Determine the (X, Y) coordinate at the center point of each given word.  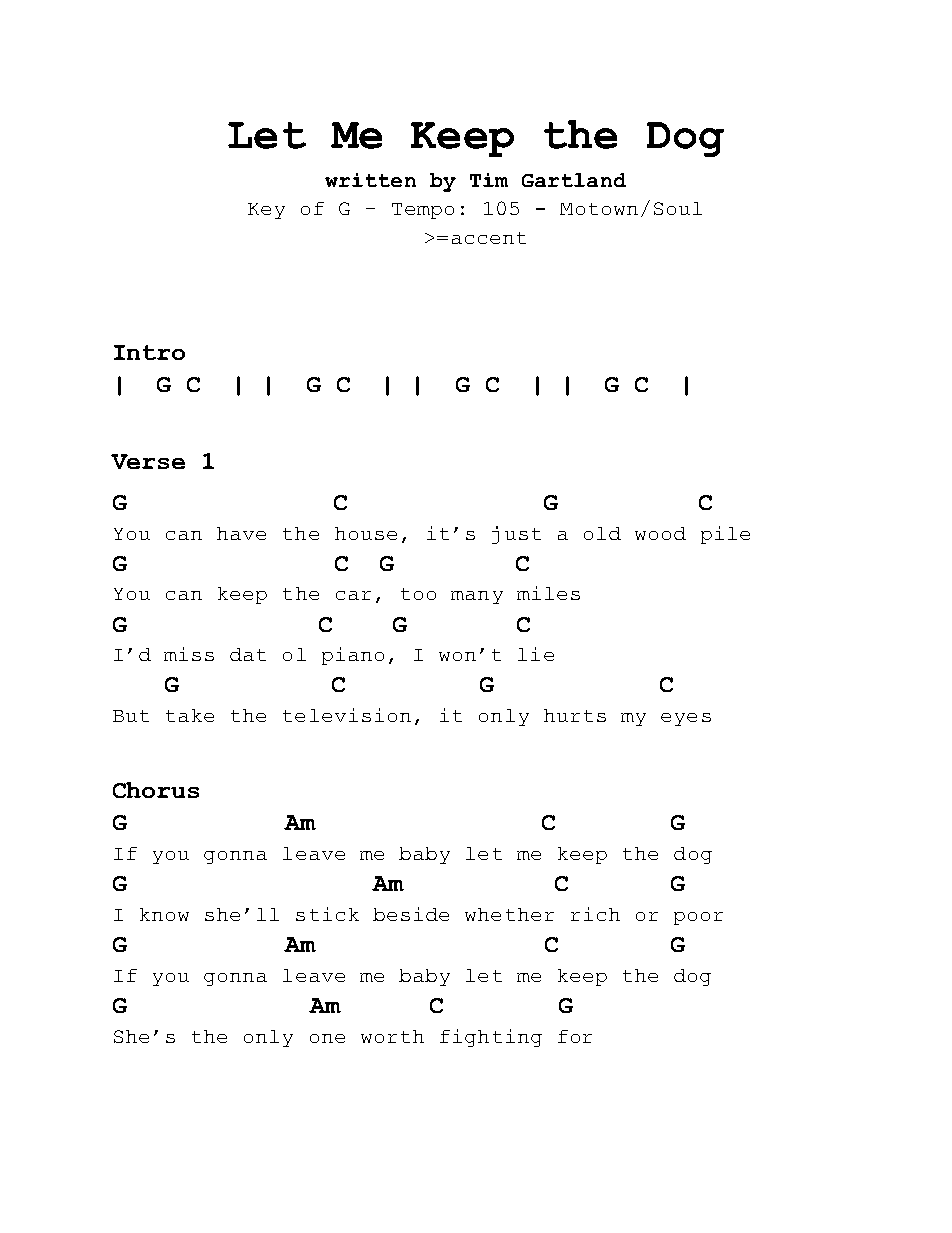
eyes (686, 719)
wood (660, 533)
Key (266, 211)
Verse (148, 461)
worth (392, 1036)
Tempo (423, 211)
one (327, 1038)
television (347, 715)
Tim (489, 180)
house (366, 533)
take (190, 715)
